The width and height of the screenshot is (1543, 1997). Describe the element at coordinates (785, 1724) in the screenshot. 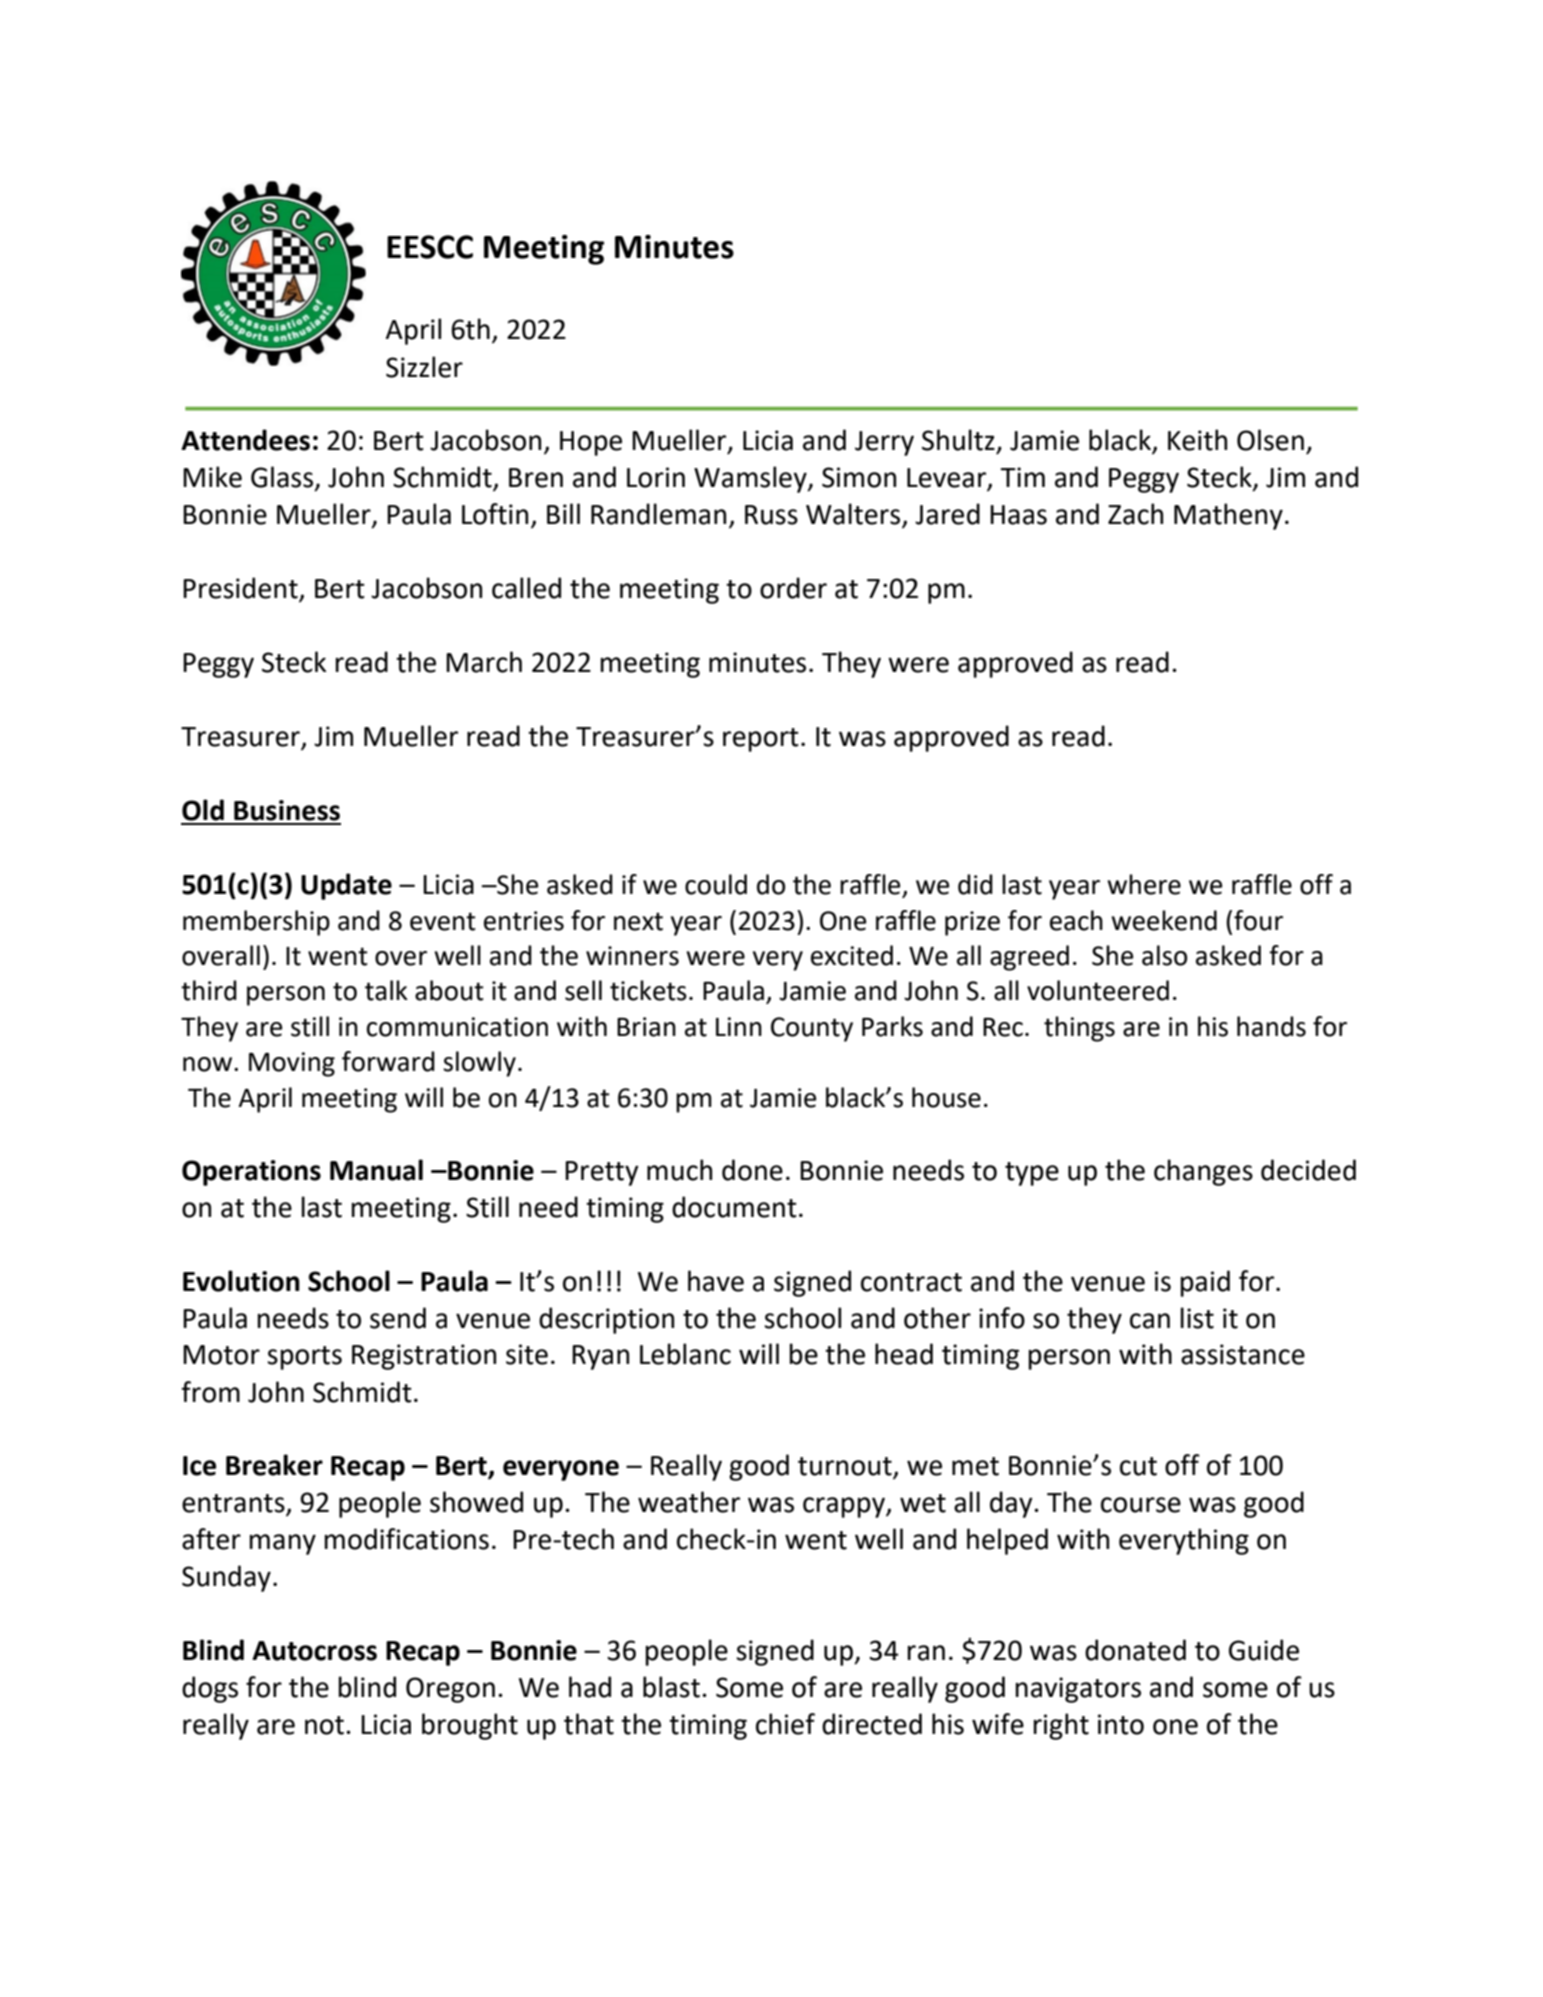

I see `chief` at that location.
